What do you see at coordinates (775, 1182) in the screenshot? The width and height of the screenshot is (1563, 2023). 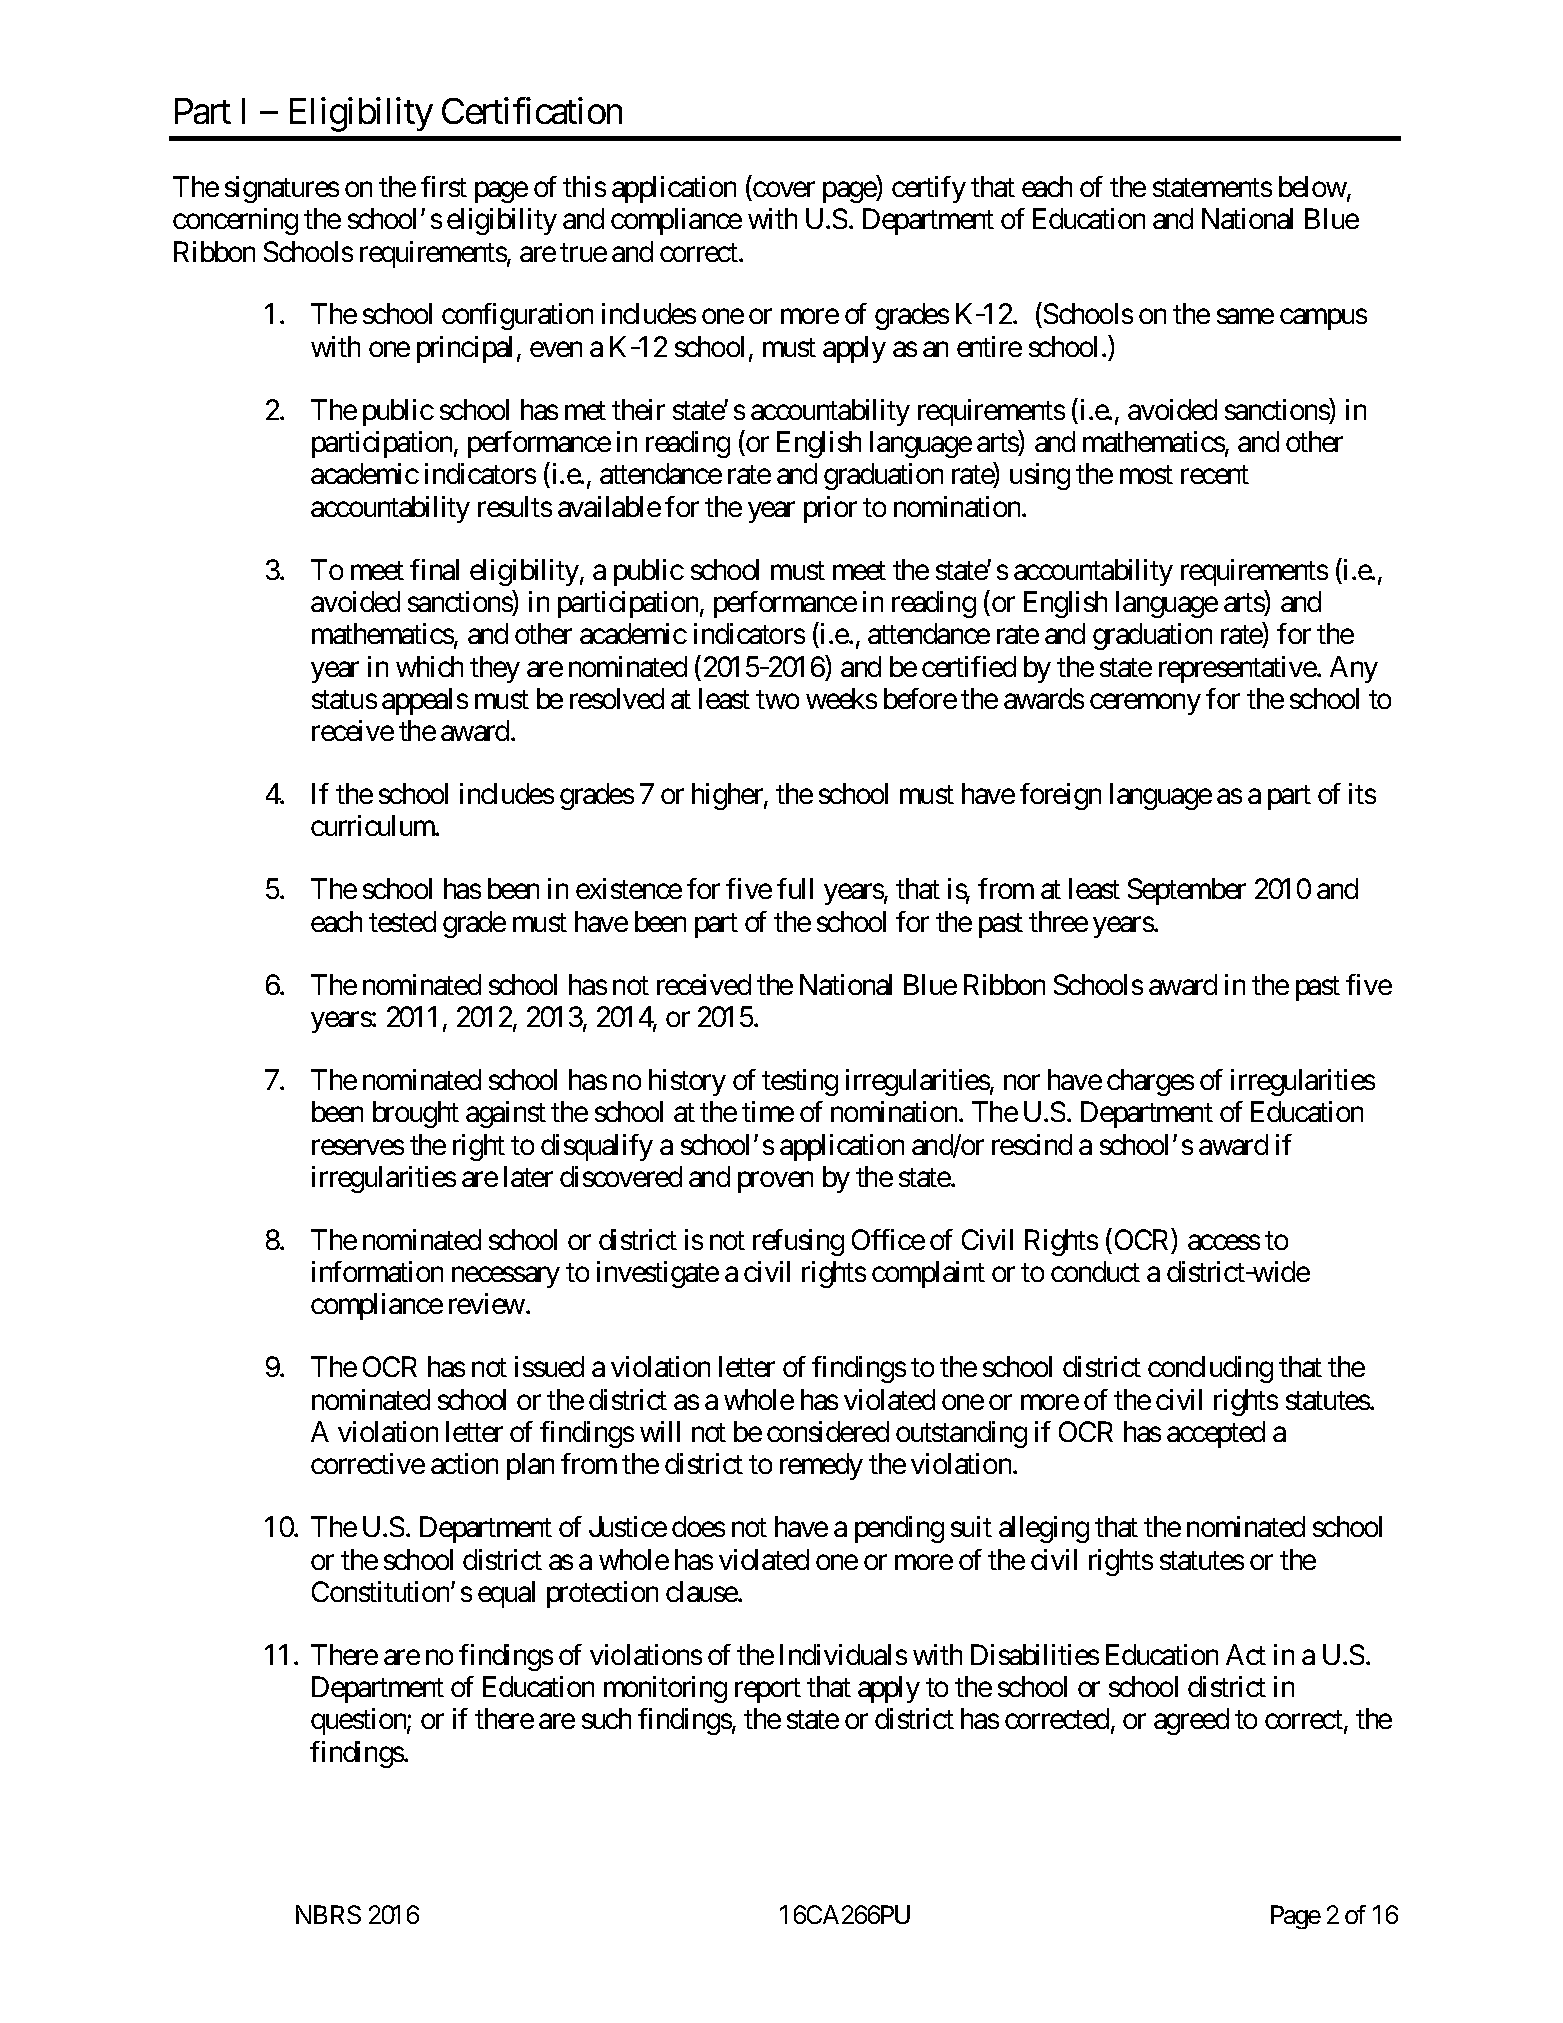 I see `proven` at bounding box center [775, 1182].
